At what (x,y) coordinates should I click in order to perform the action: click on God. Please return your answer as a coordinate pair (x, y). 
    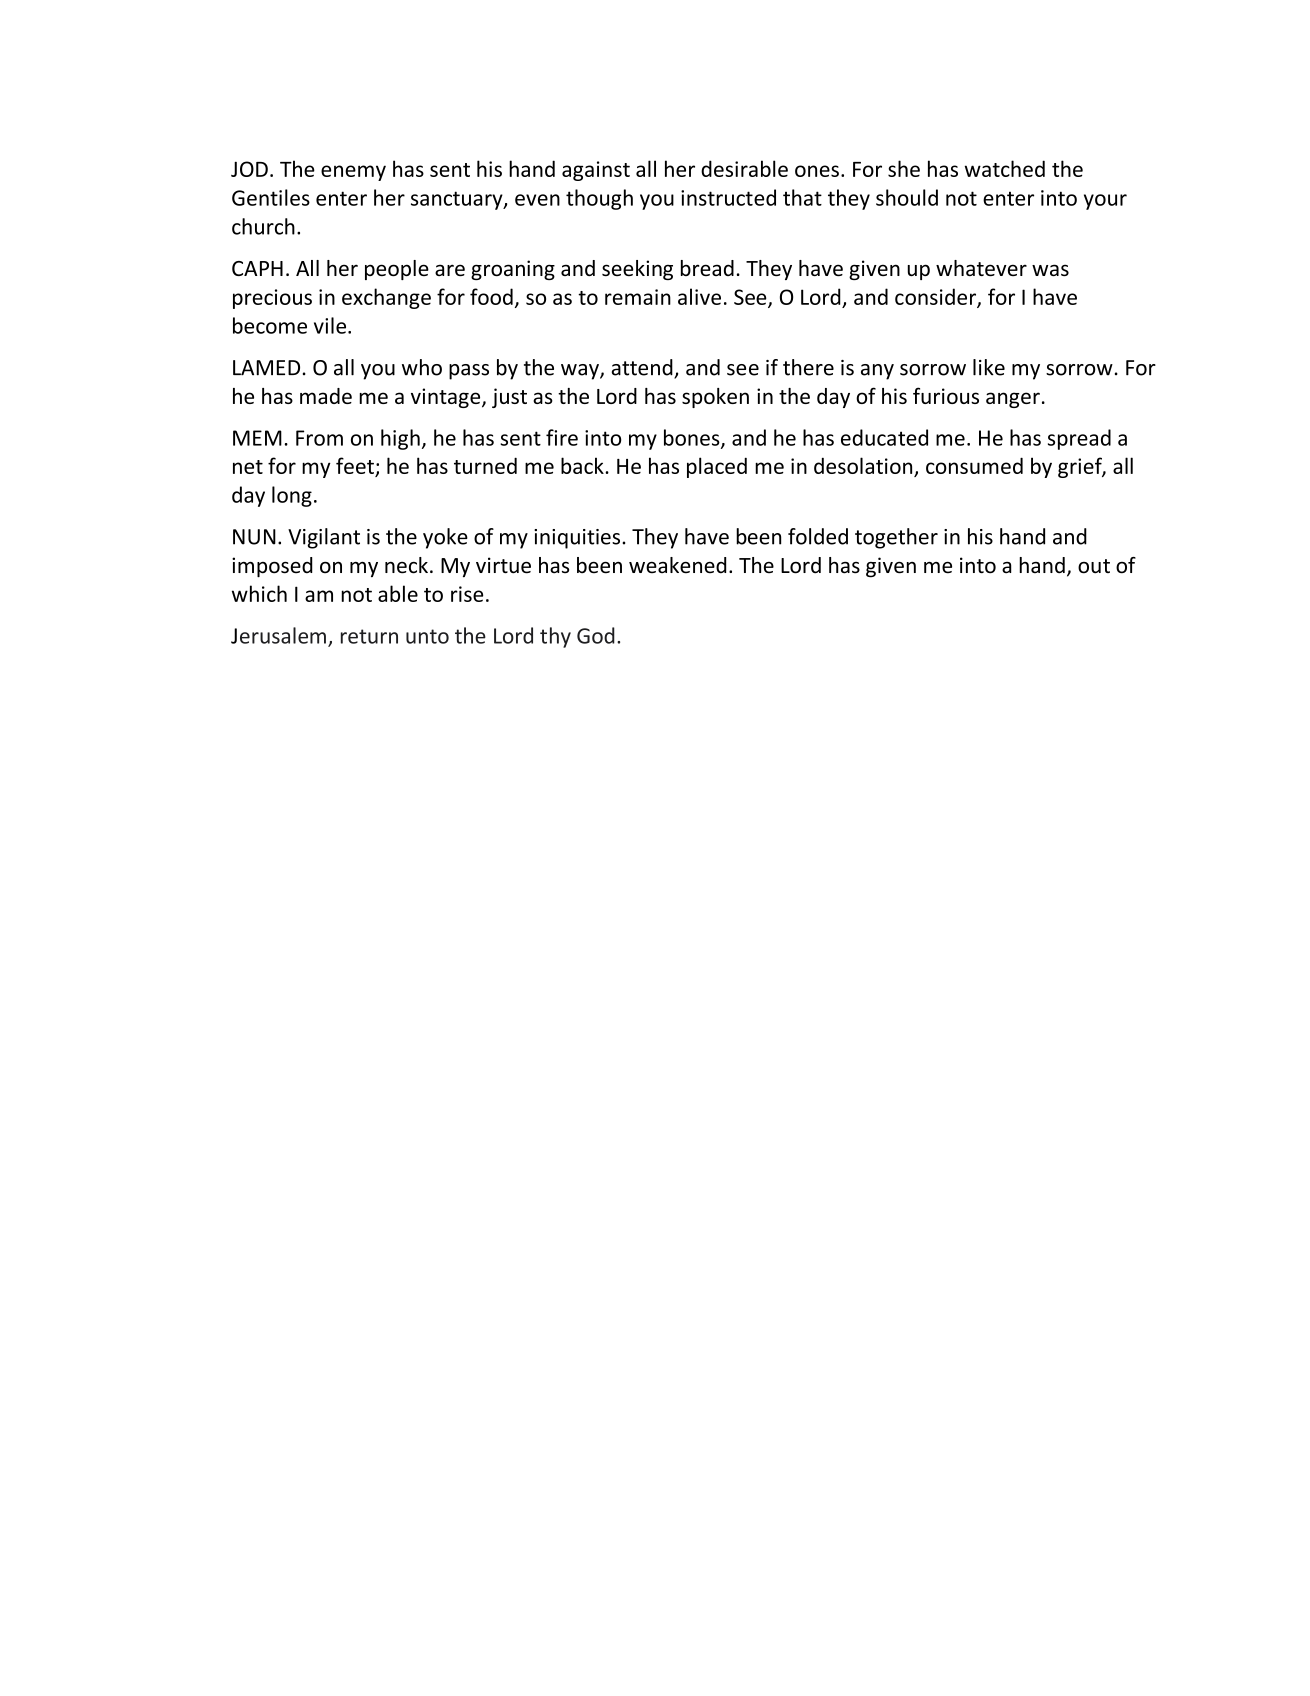
    Looking at the image, I should click on (596, 635).
